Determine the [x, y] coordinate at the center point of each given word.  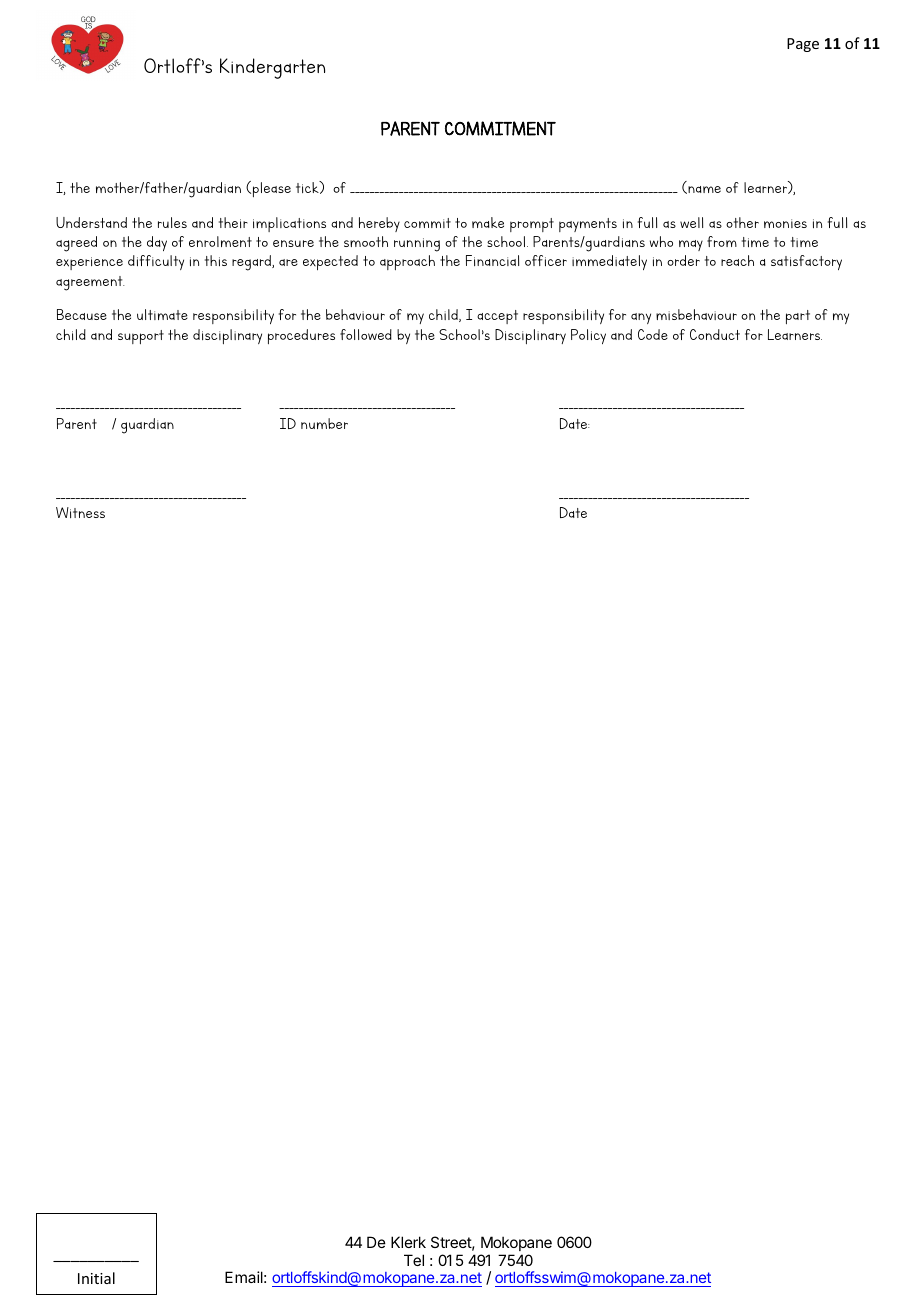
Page [803, 45]
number [324, 423]
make [488, 222]
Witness [80, 512]
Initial [96, 1278]
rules [172, 222]
